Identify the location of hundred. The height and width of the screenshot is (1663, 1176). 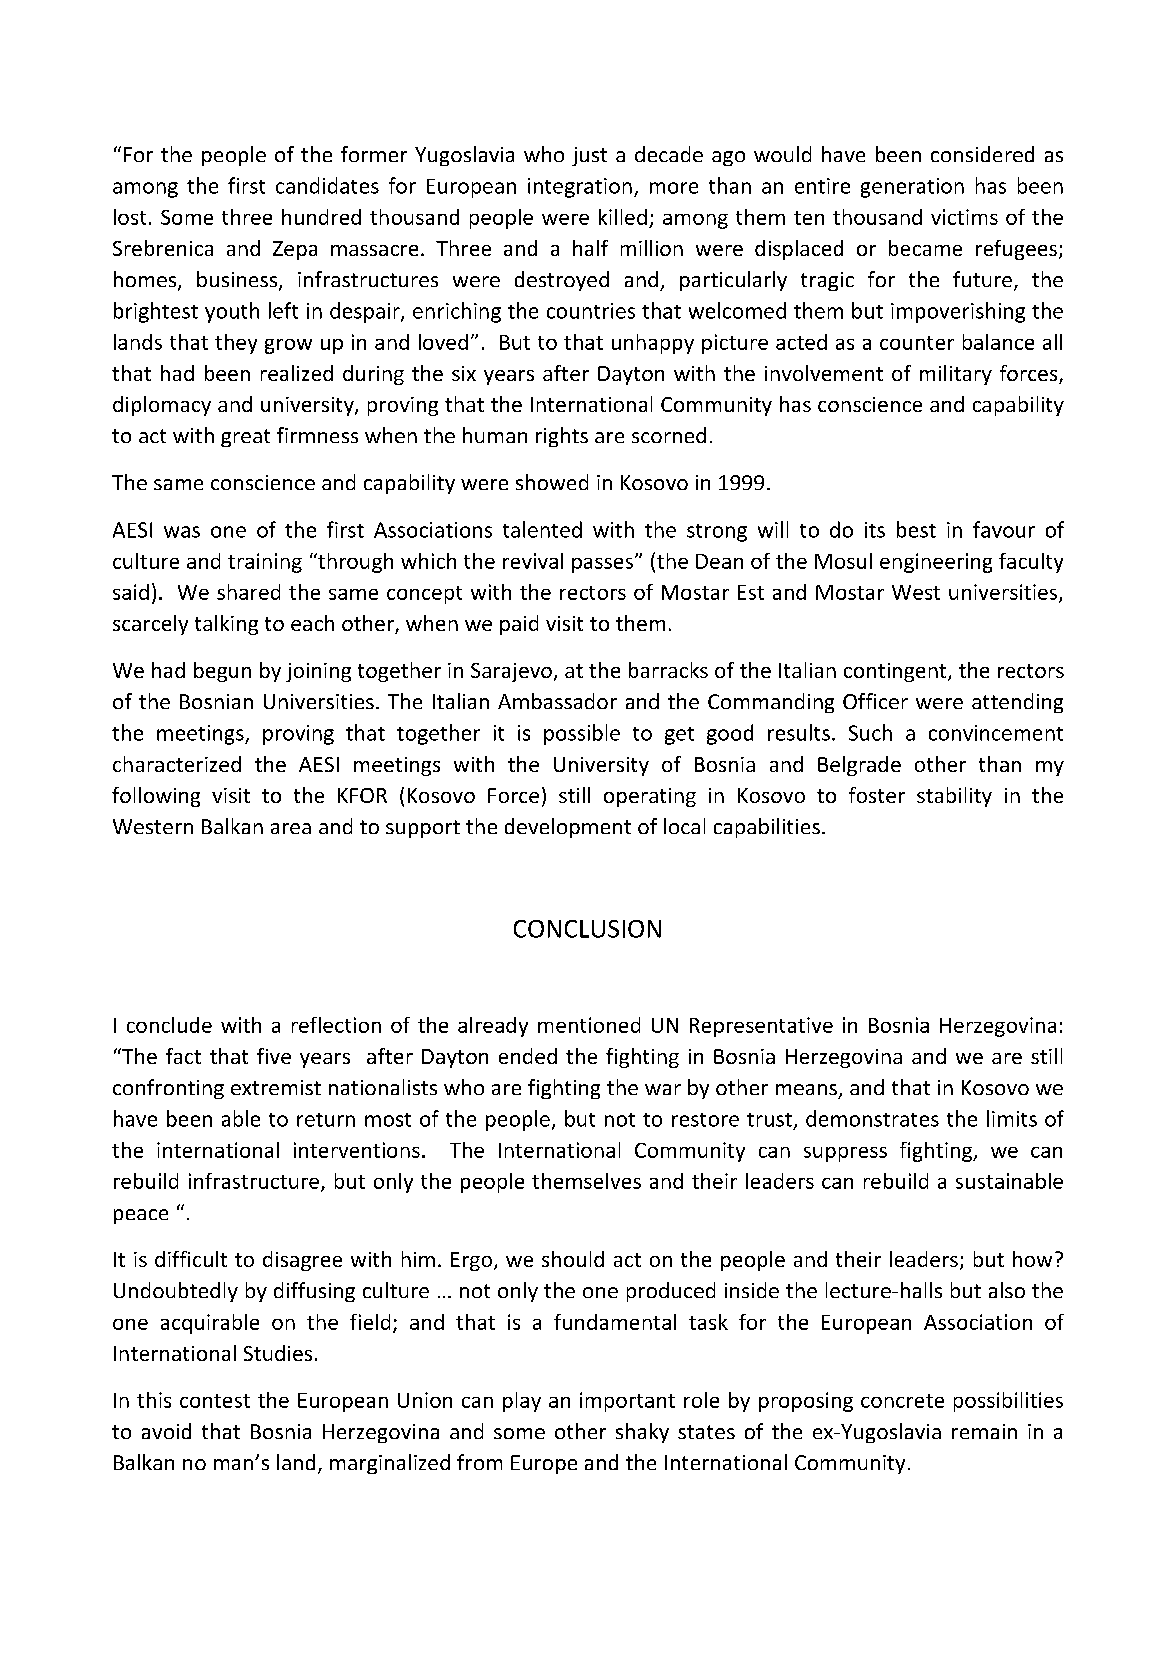
(321, 217).
